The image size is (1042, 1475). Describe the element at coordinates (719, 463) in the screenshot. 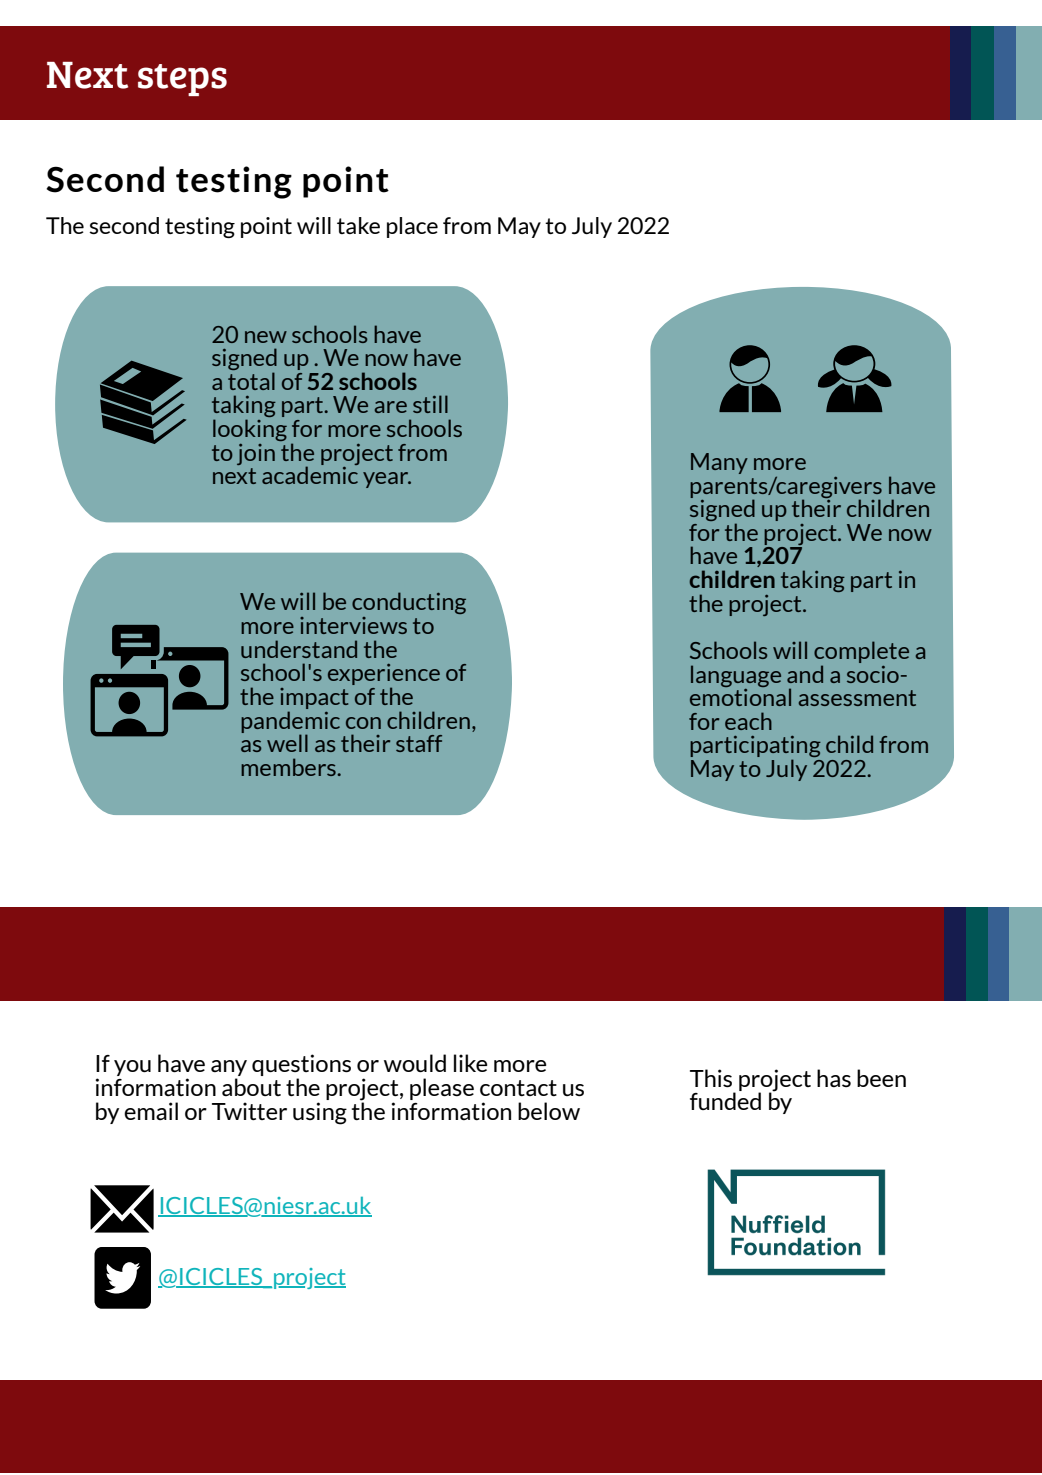

I see `Many` at that location.
